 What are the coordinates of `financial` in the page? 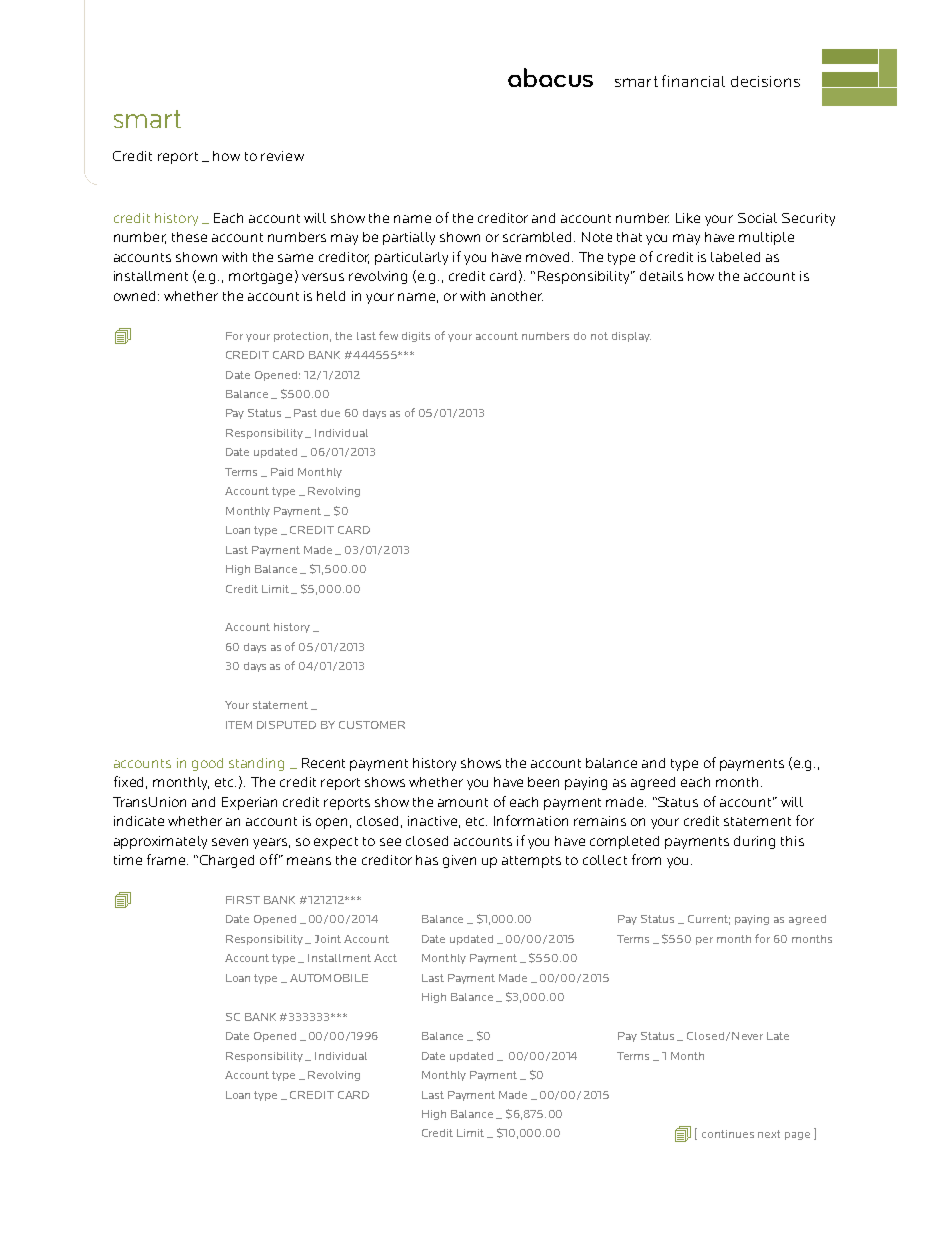 It's located at (693, 81).
